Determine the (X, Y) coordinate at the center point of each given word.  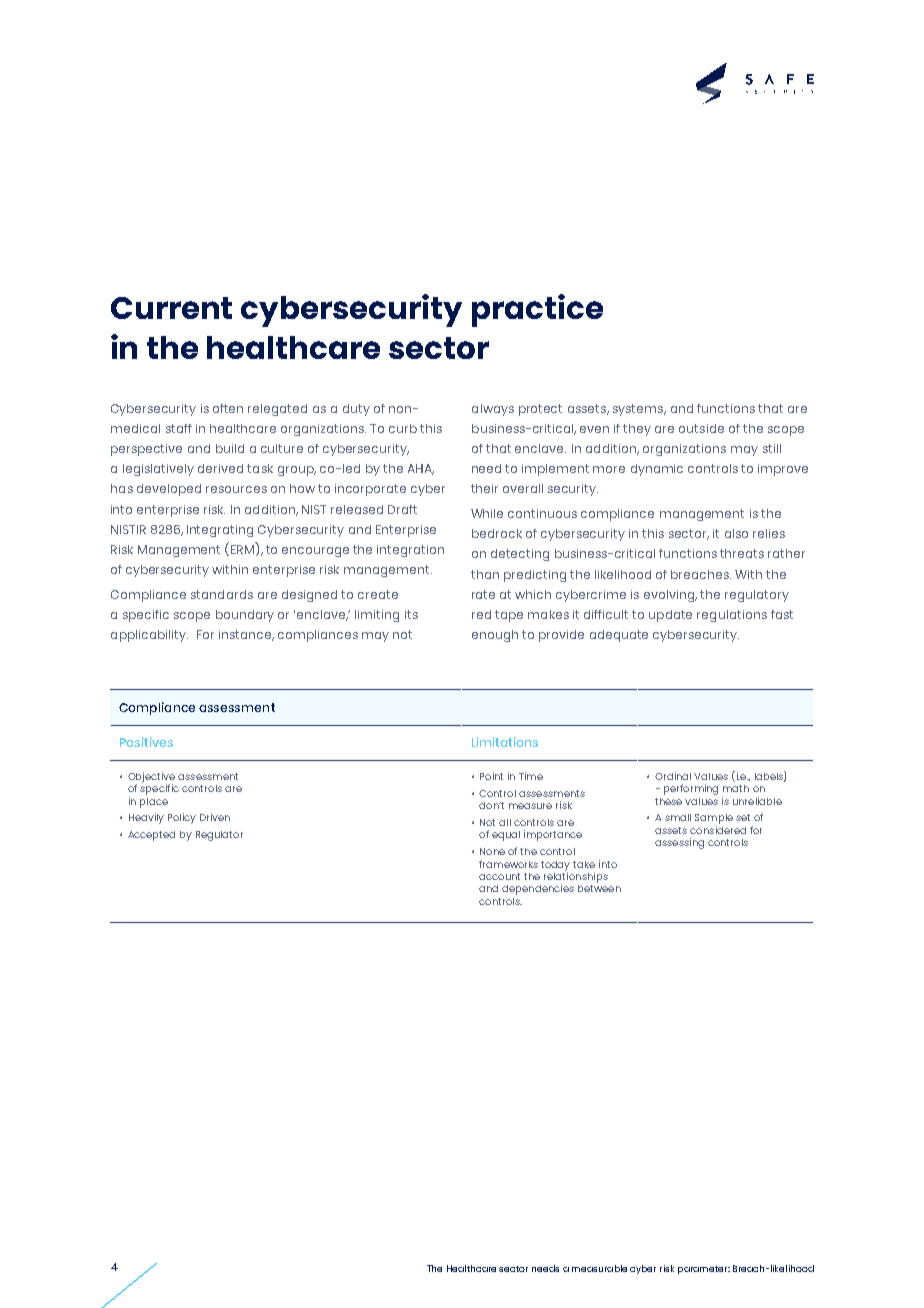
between (599, 887)
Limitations (505, 742)
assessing (679, 843)
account (499, 876)
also (736, 533)
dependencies (538, 889)
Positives (146, 742)
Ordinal (673, 776)
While (487, 513)
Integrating (220, 531)
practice (537, 310)
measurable (599, 1268)
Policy (182, 818)
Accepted (151, 836)
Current (171, 308)
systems (639, 410)
